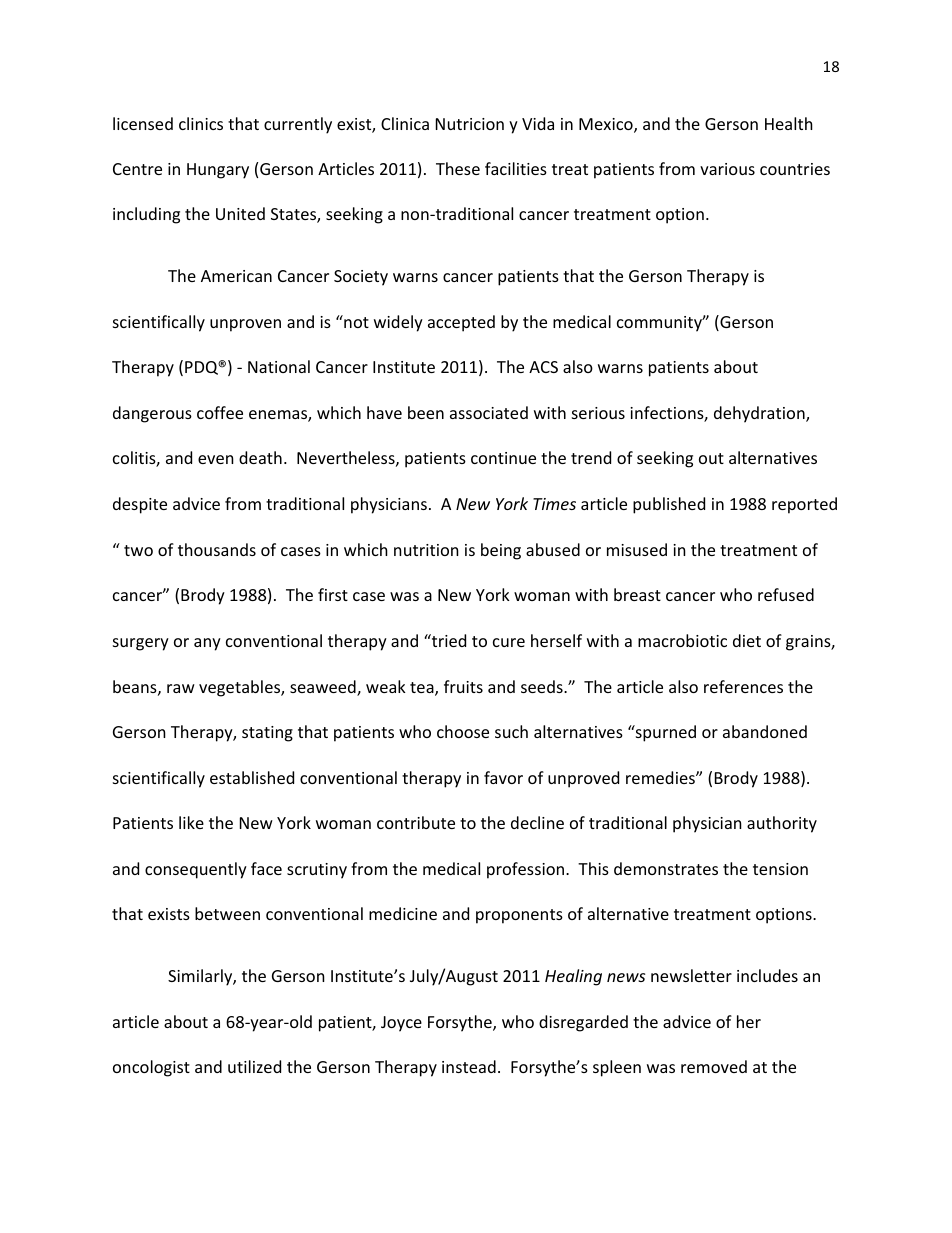  I want to click on references, so click(743, 686).
